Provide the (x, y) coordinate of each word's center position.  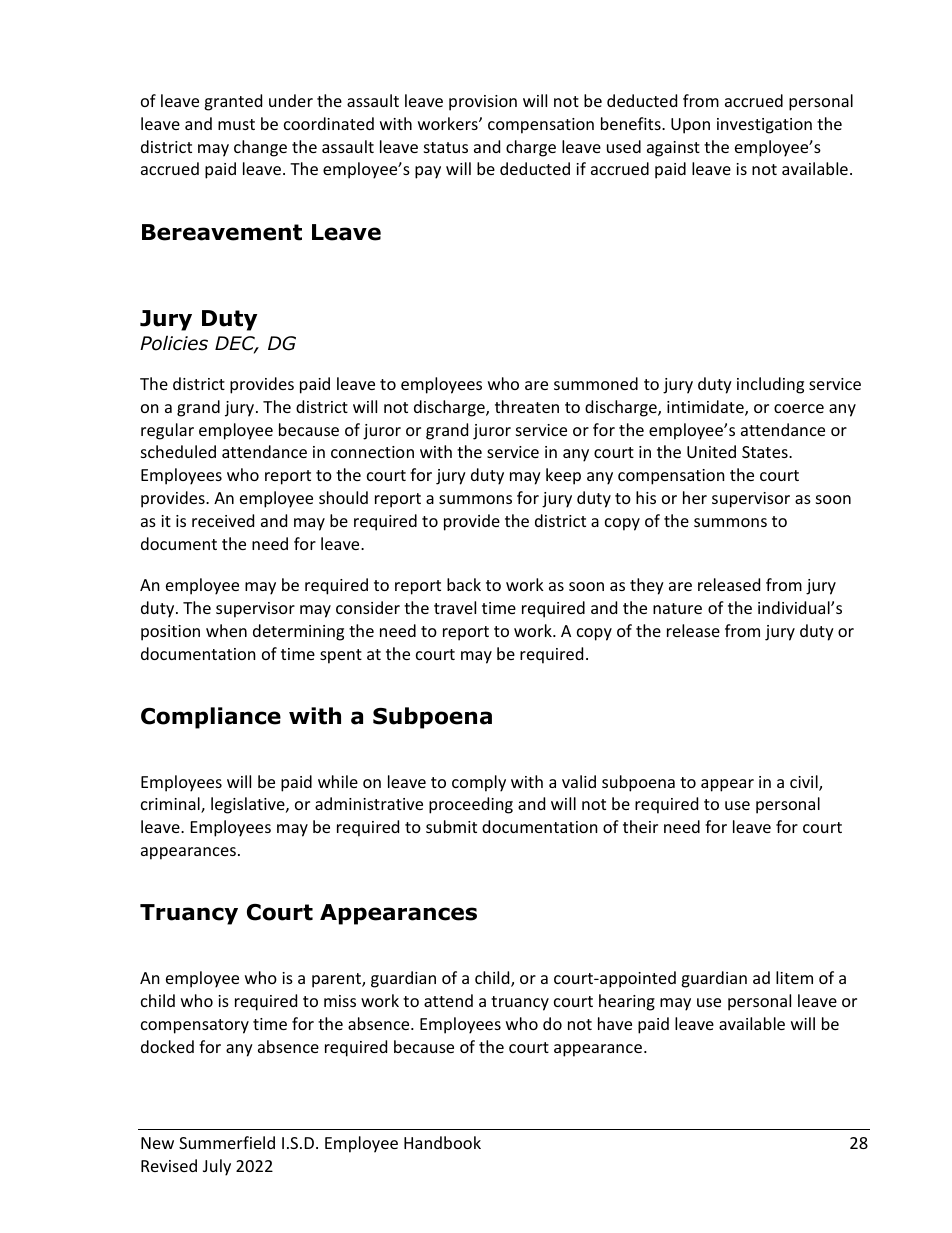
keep (563, 476)
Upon (690, 126)
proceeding (471, 805)
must (236, 124)
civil (805, 783)
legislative (249, 805)
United (711, 451)
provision (483, 103)
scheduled (178, 451)
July (217, 1167)
